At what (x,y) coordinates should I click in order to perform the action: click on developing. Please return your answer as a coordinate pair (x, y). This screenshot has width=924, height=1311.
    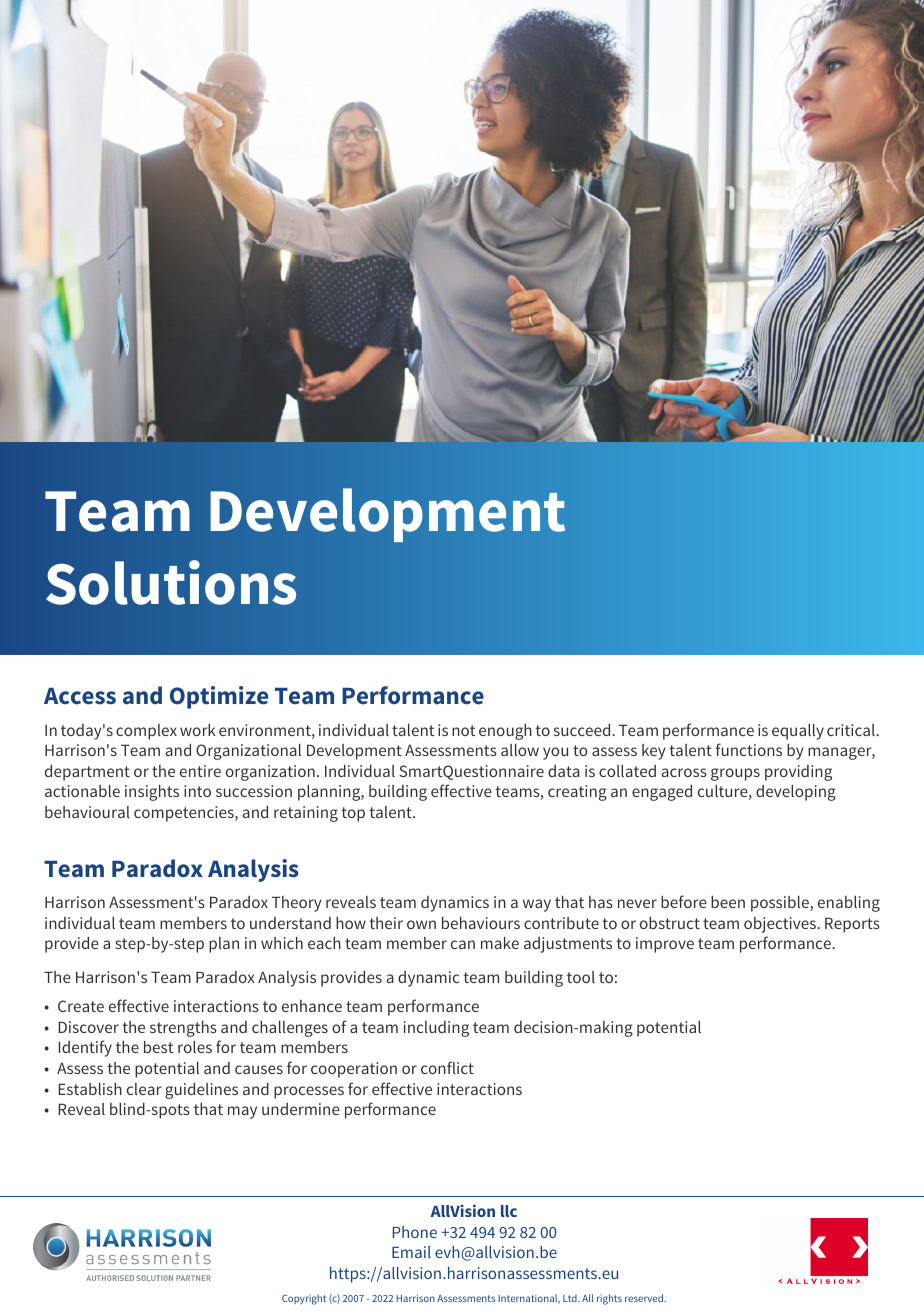
    Looking at the image, I should click on (796, 793).
